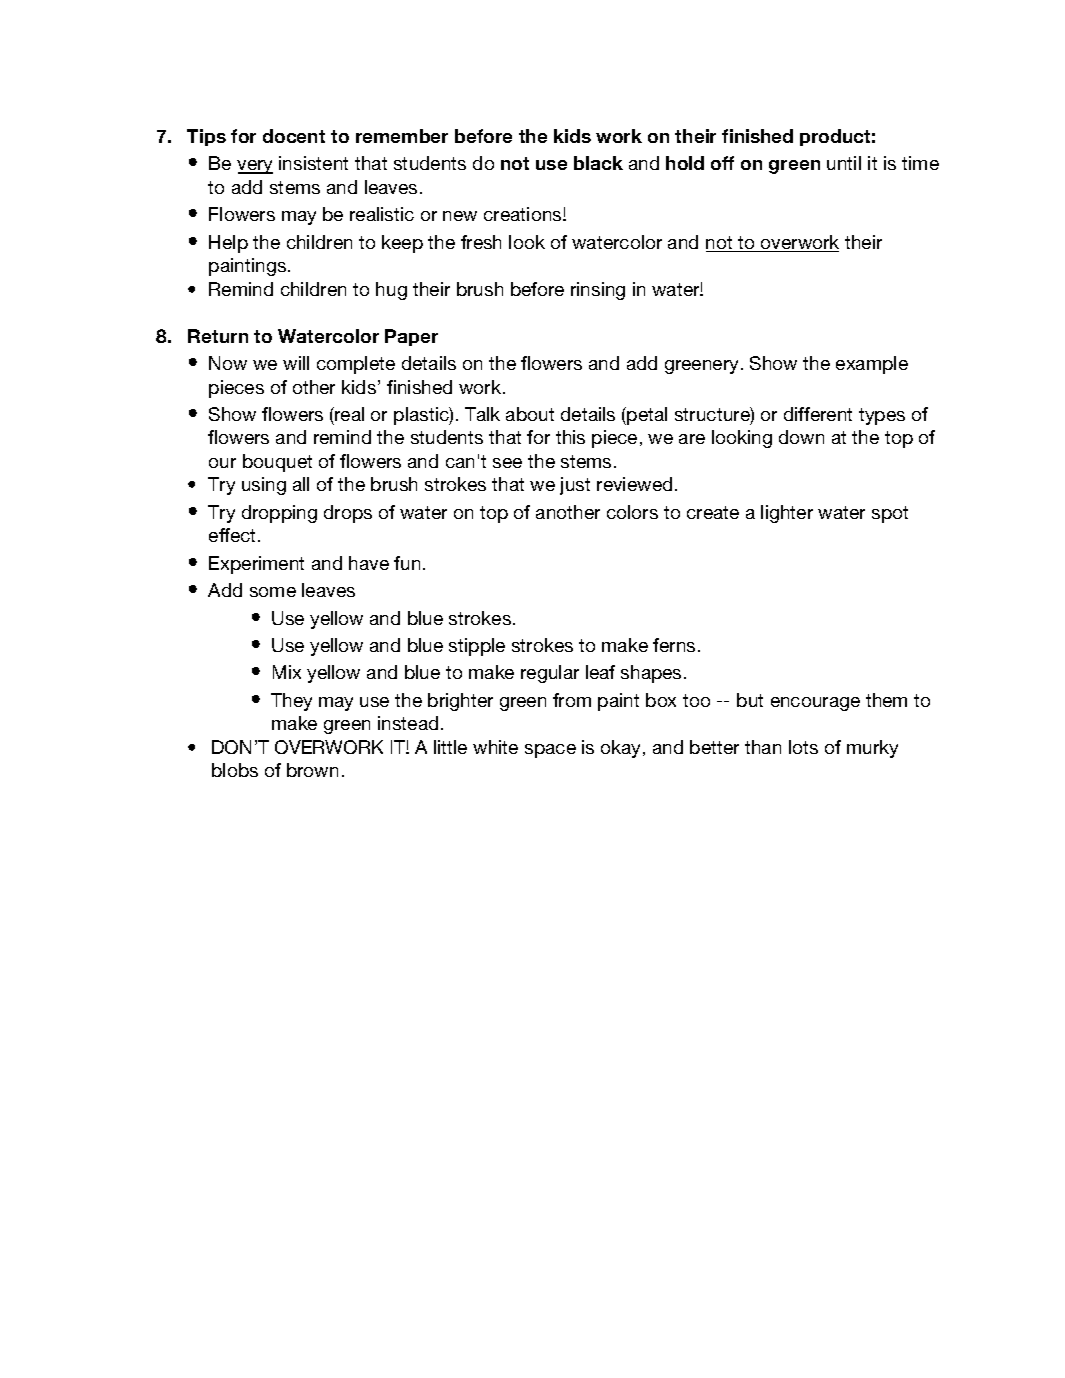 Image resolution: width=1065 pixels, height=1378 pixels. What do you see at coordinates (477, 647) in the screenshot?
I see `stipple` at bounding box center [477, 647].
